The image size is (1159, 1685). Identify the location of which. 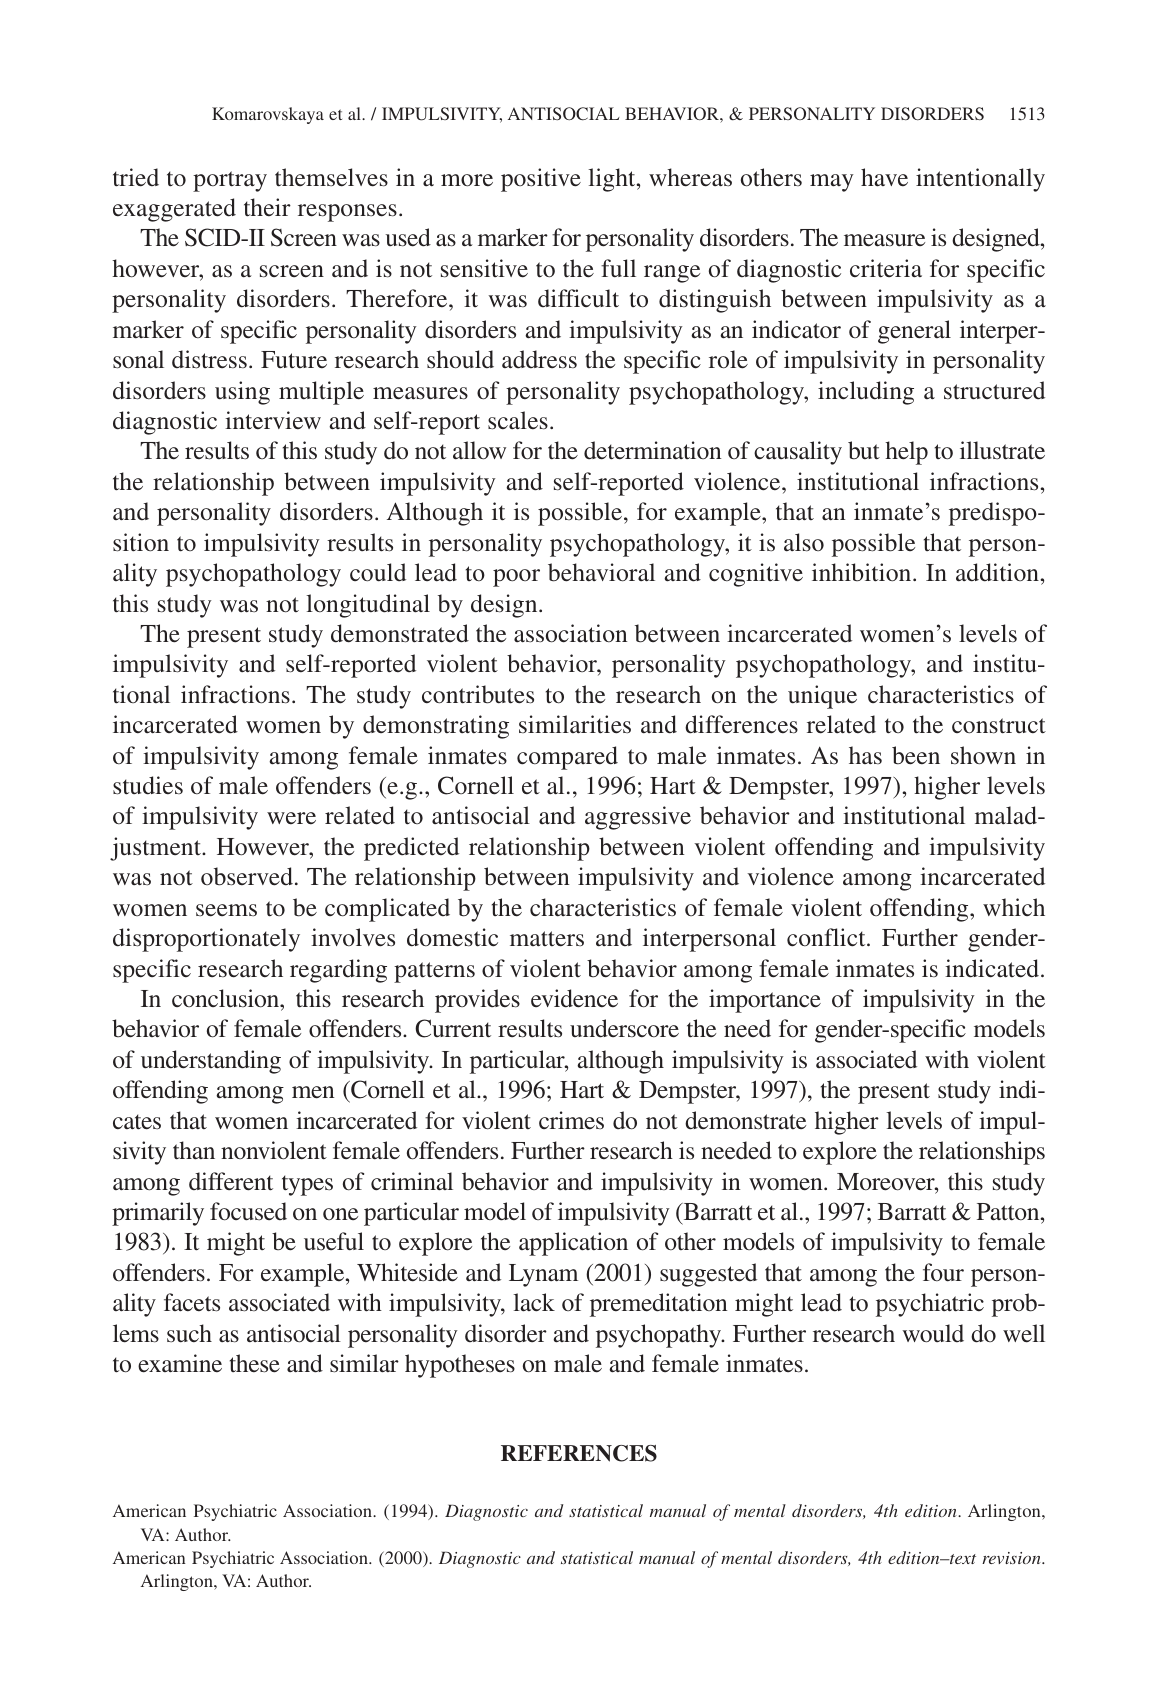
(1014, 907).
